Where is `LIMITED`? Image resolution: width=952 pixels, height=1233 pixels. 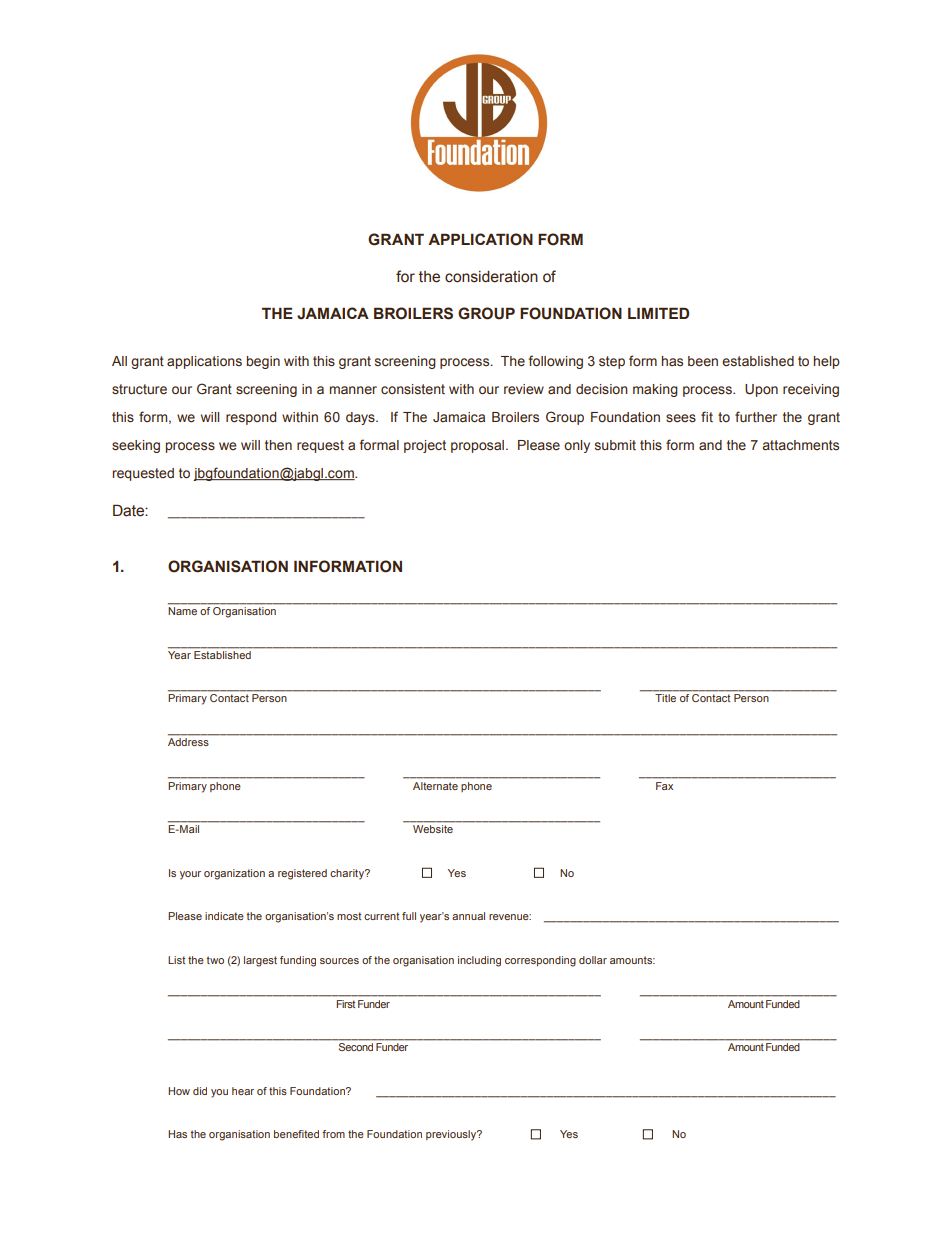
LIMITED is located at coordinates (658, 313).
